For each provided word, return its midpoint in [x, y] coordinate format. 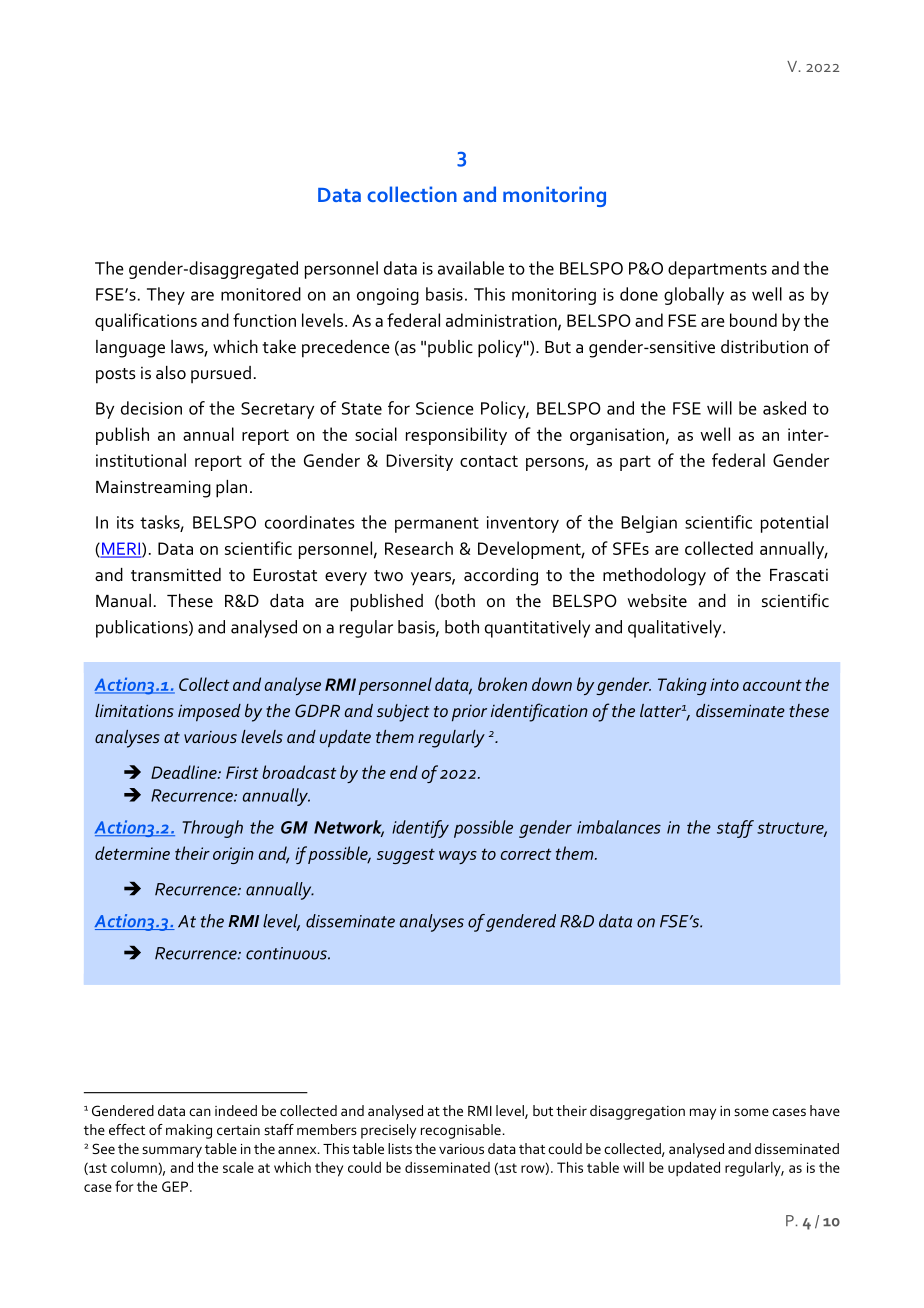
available [471, 268]
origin [233, 855]
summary [172, 1152]
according [501, 577]
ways [458, 857]
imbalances [619, 827]
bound [753, 320]
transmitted [176, 575]
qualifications [146, 322]
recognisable [461, 1131]
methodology [654, 577]
